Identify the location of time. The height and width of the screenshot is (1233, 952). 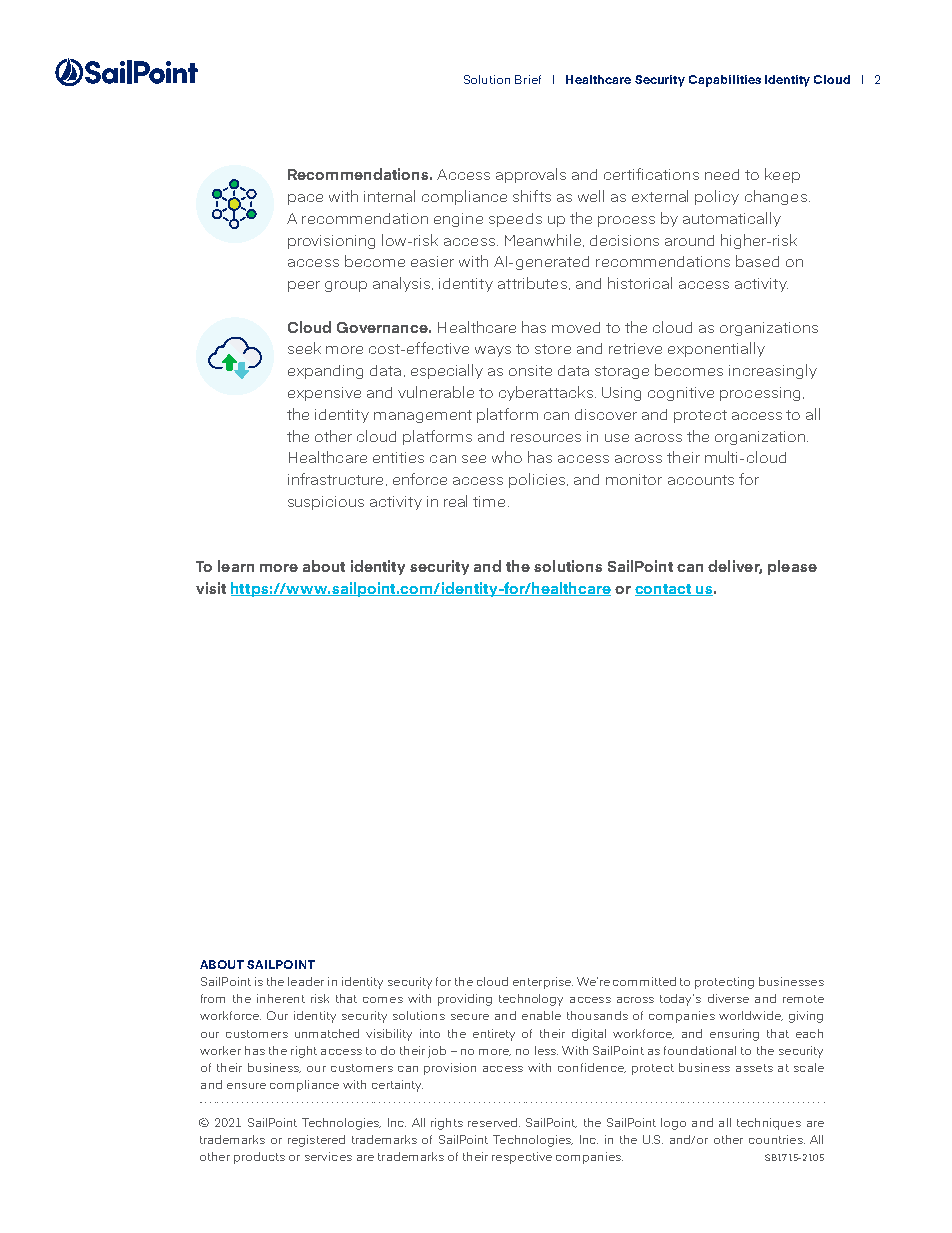
(489, 501).
